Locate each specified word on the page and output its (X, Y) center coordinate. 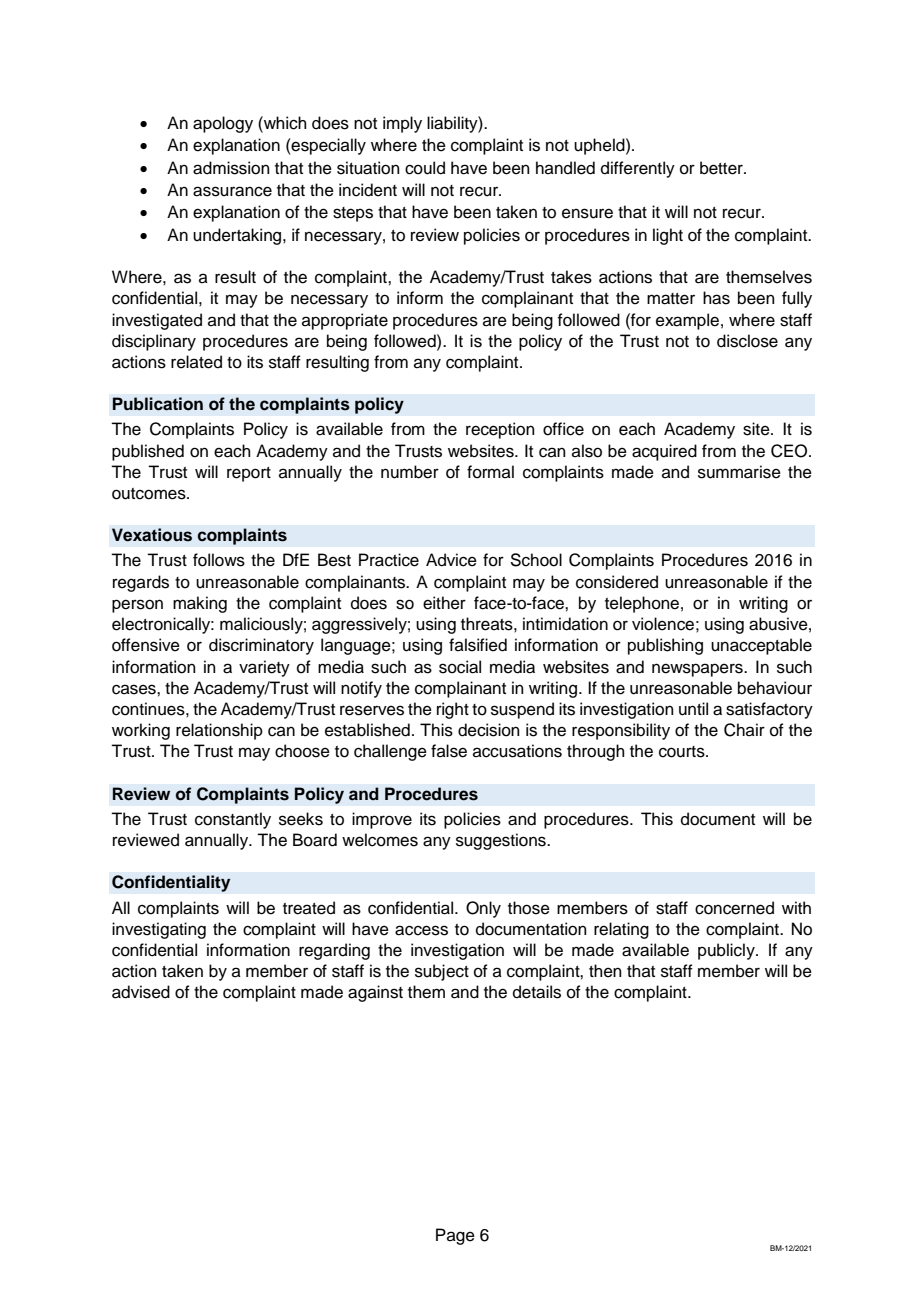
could (425, 168)
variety (264, 668)
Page (455, 1236)
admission (231, 168)
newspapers (698, 670)
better (722, 168)
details (537, 992)
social (460, 667)
